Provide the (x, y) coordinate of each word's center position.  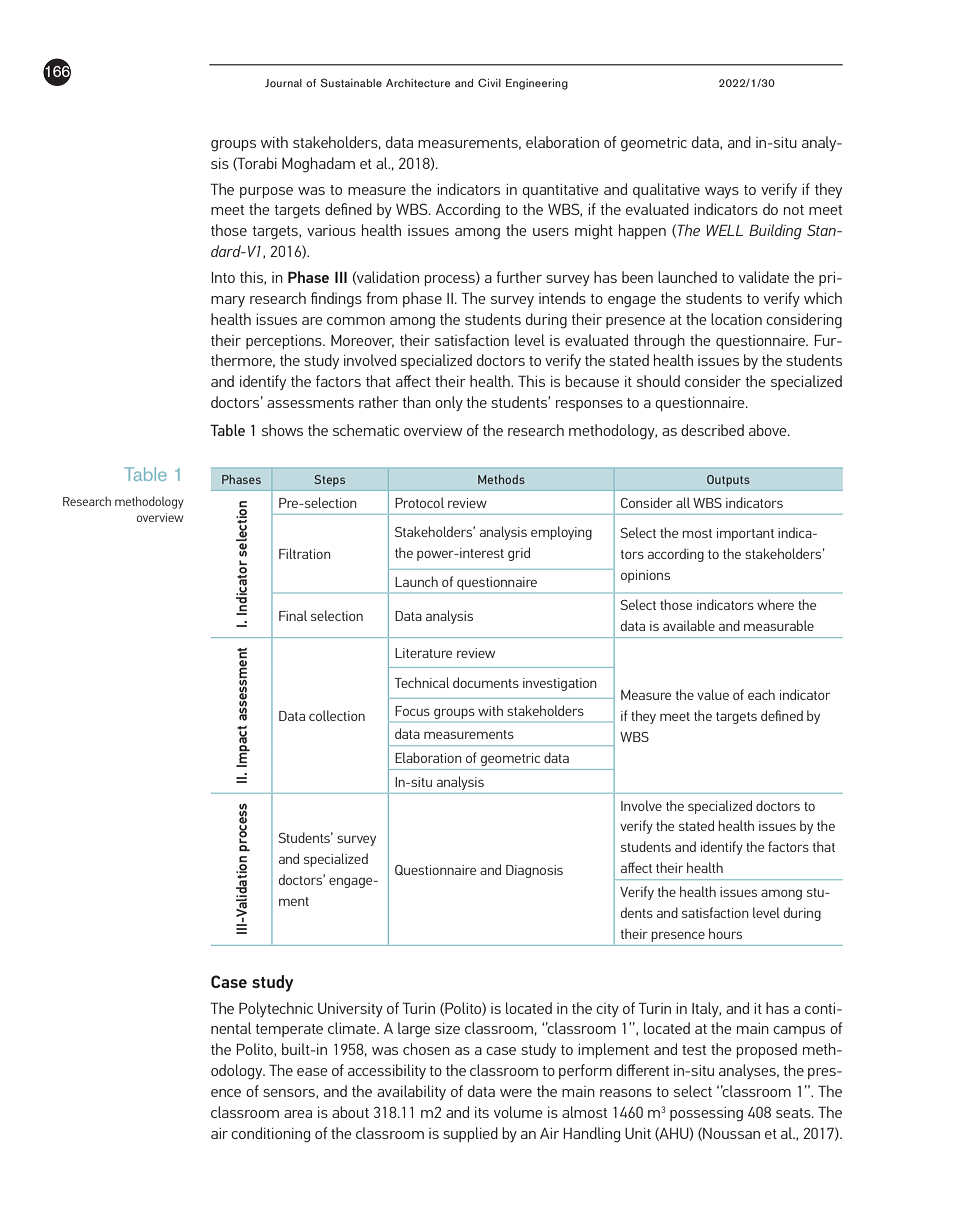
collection (337, 715)
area (298, 1114)
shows (282, 430)
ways (722, 192)
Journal (283, 83)
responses (589, 405)
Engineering (537, 84)
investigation (560, 684)
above (769, 430)
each (761, 694)
